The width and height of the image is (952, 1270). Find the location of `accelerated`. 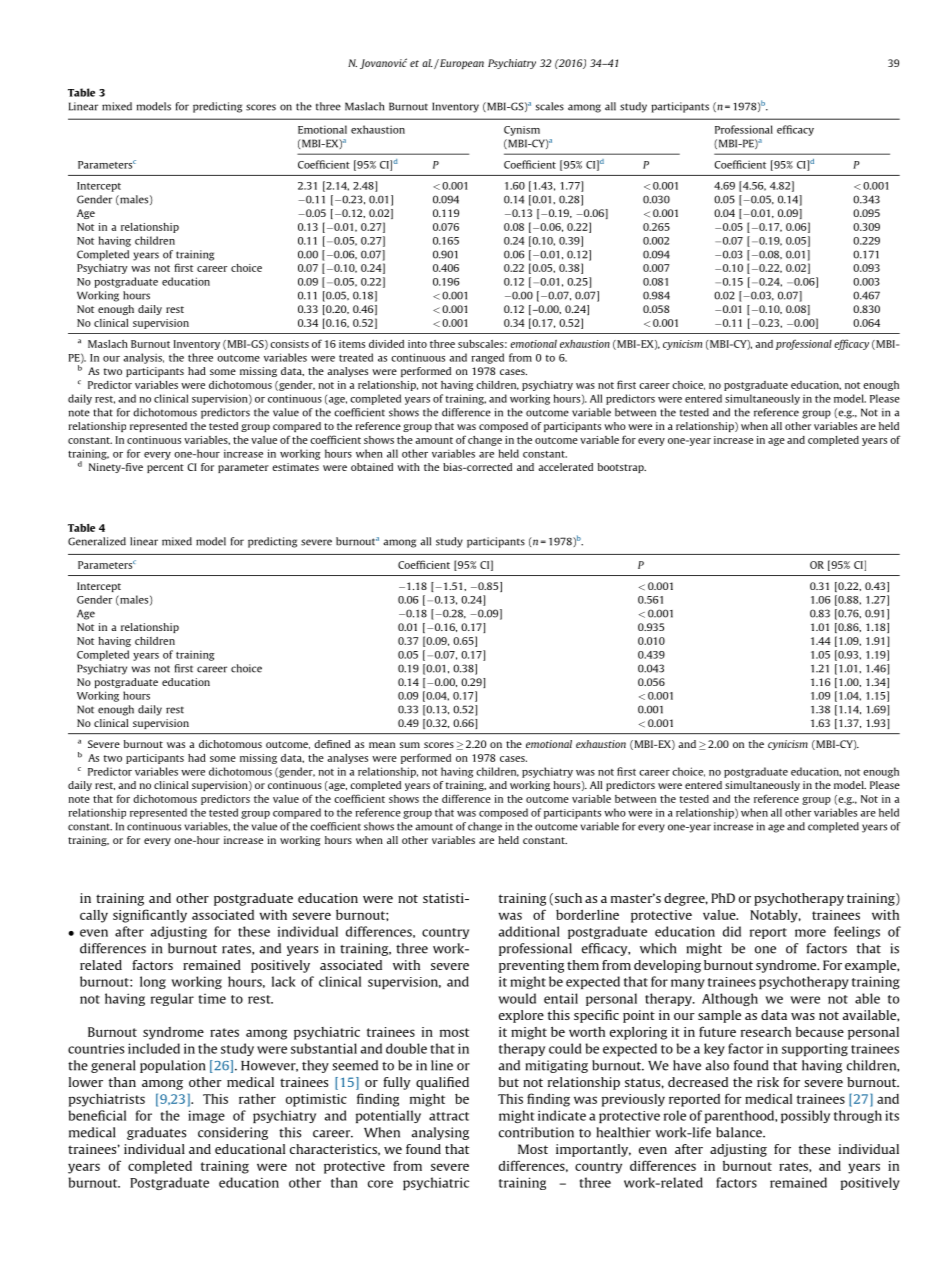

accelerated is located at coordinates (565, 467).
